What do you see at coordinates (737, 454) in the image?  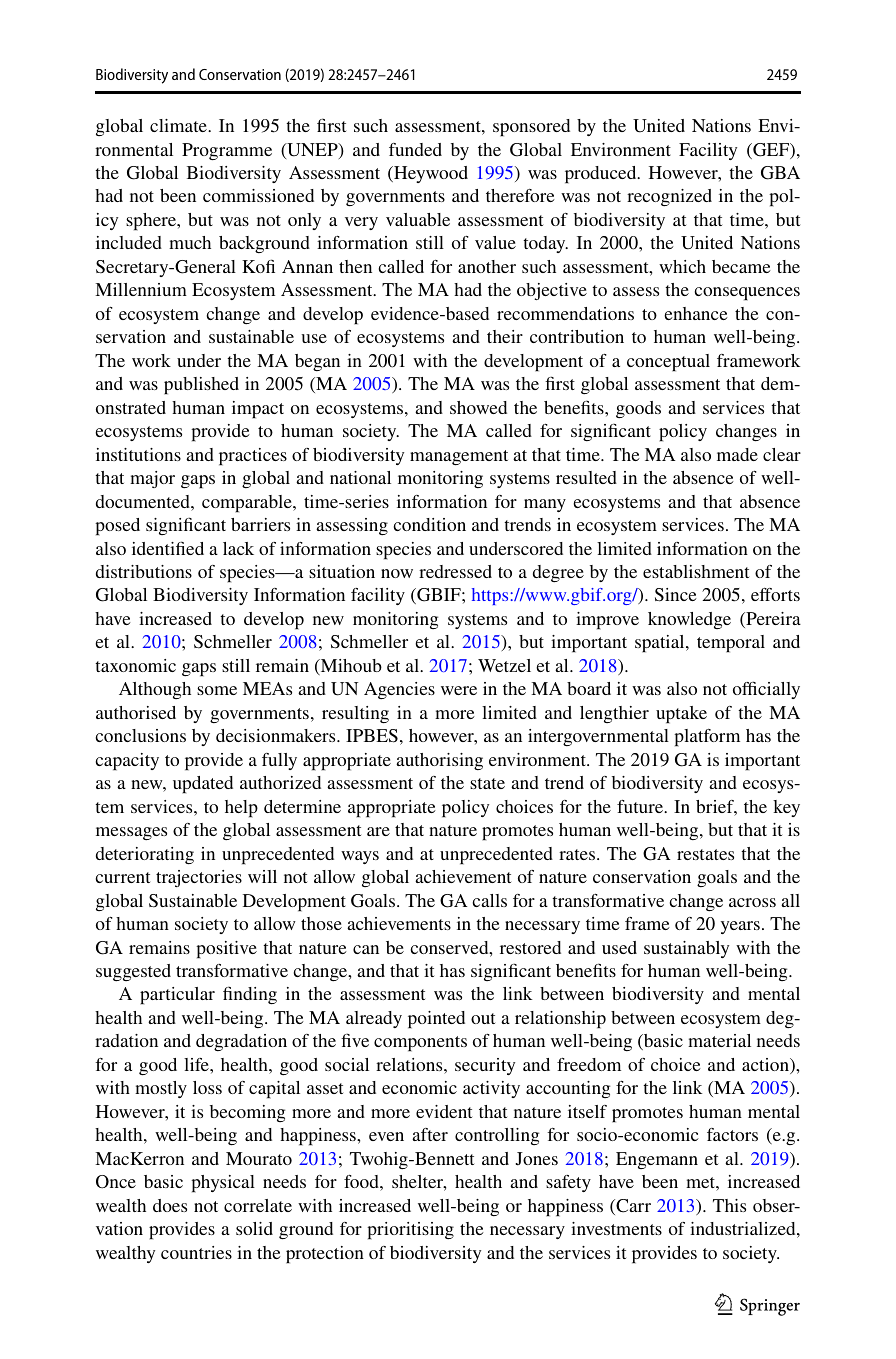 I see `made` at bounding box center [737, 454].
